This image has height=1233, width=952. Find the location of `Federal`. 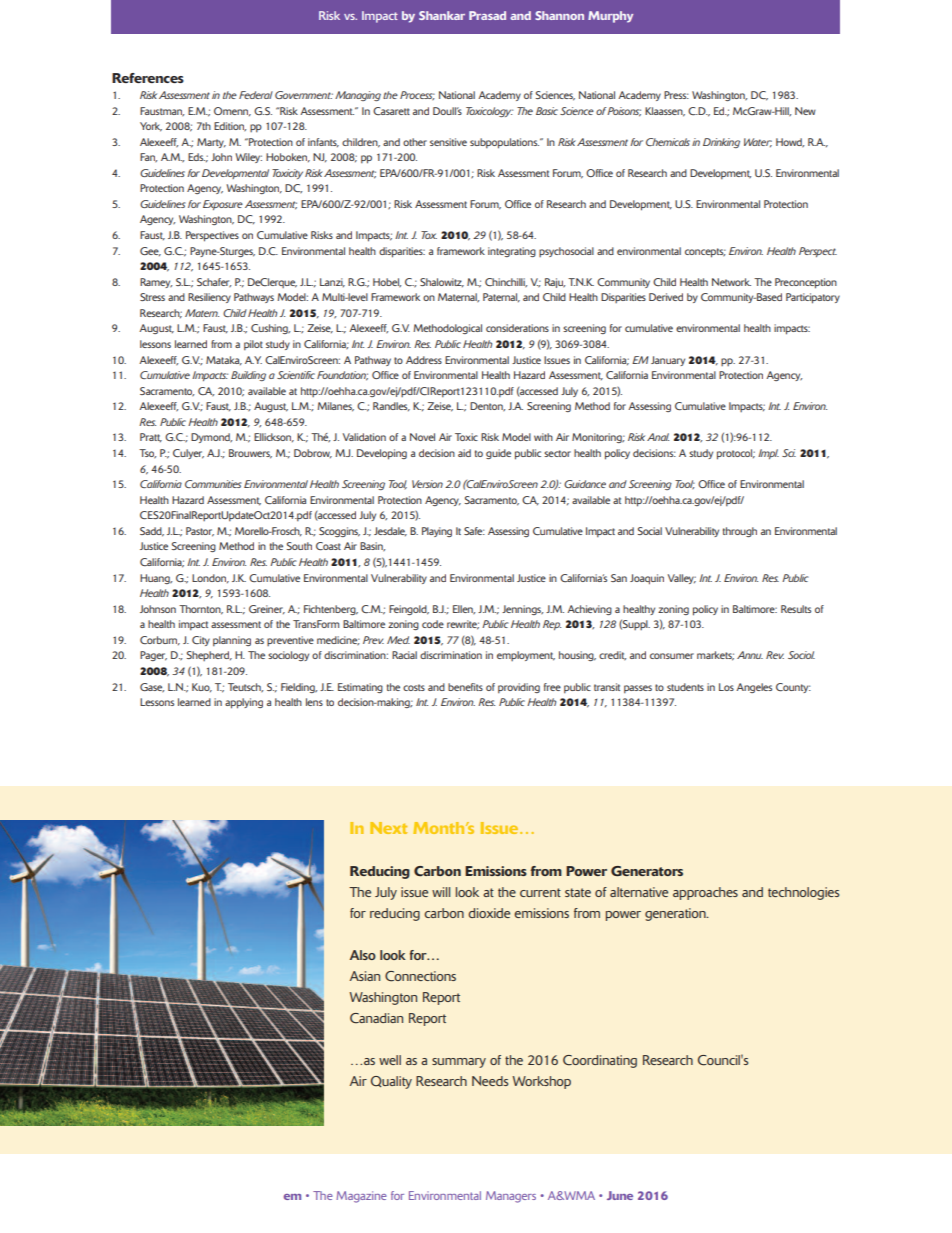

Federal is located at coordinates (256, 95).
